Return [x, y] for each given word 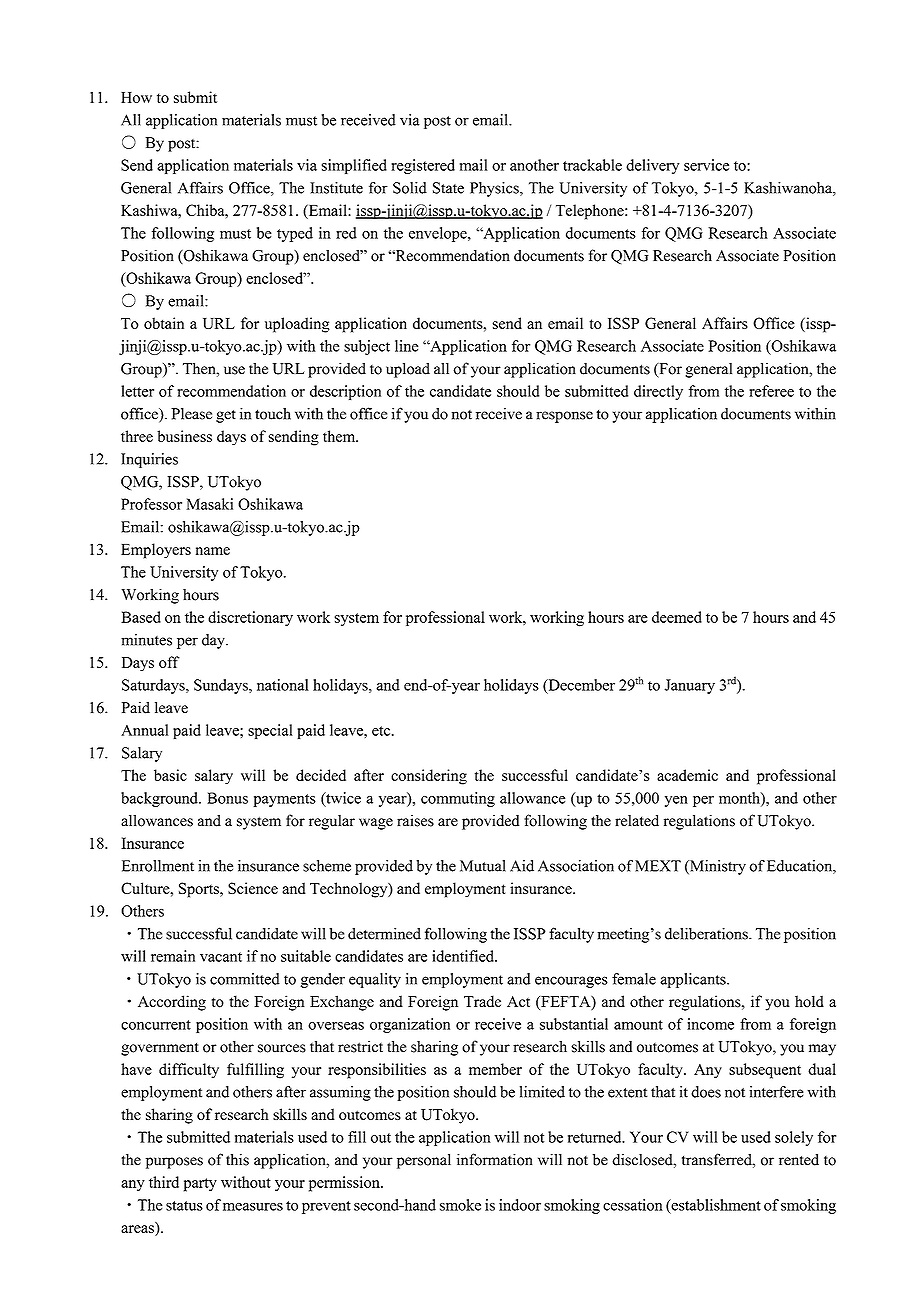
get [226, 416]
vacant [221, 957]
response [564, 417]
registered [423, 166]
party [200, 1185]
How [136, 97]
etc [382, 731]
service [706, 165]
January [690, 686]
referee [771, 391]
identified [464, 956]
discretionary [250, 618]
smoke [460, 1205]
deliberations [707, 934]
